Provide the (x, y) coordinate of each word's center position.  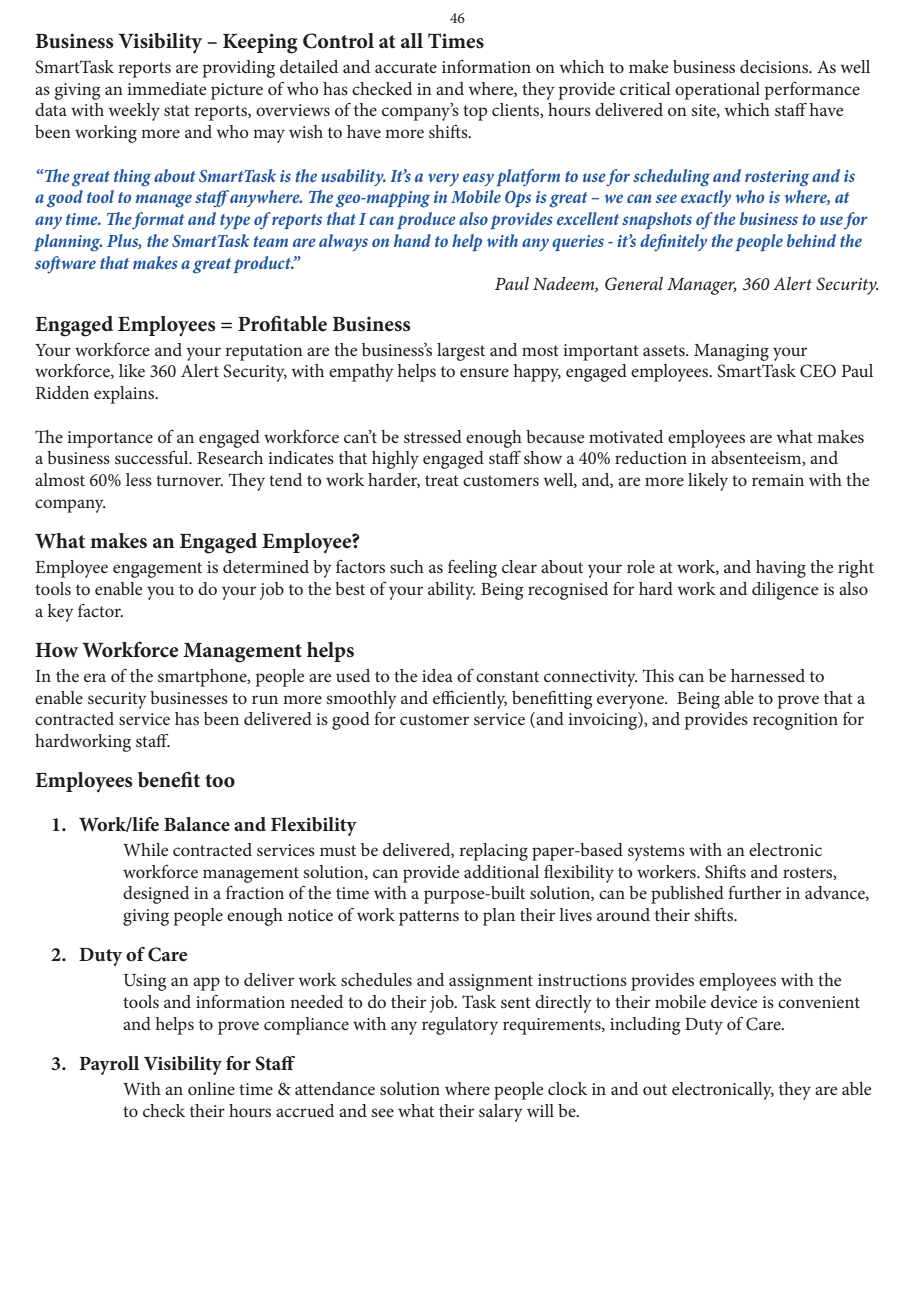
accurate (406, 67)
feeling (472, 569)
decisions (775, 66)
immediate (166, 88)
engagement (157, 570)
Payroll (109, 1065)
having (781, 569)
